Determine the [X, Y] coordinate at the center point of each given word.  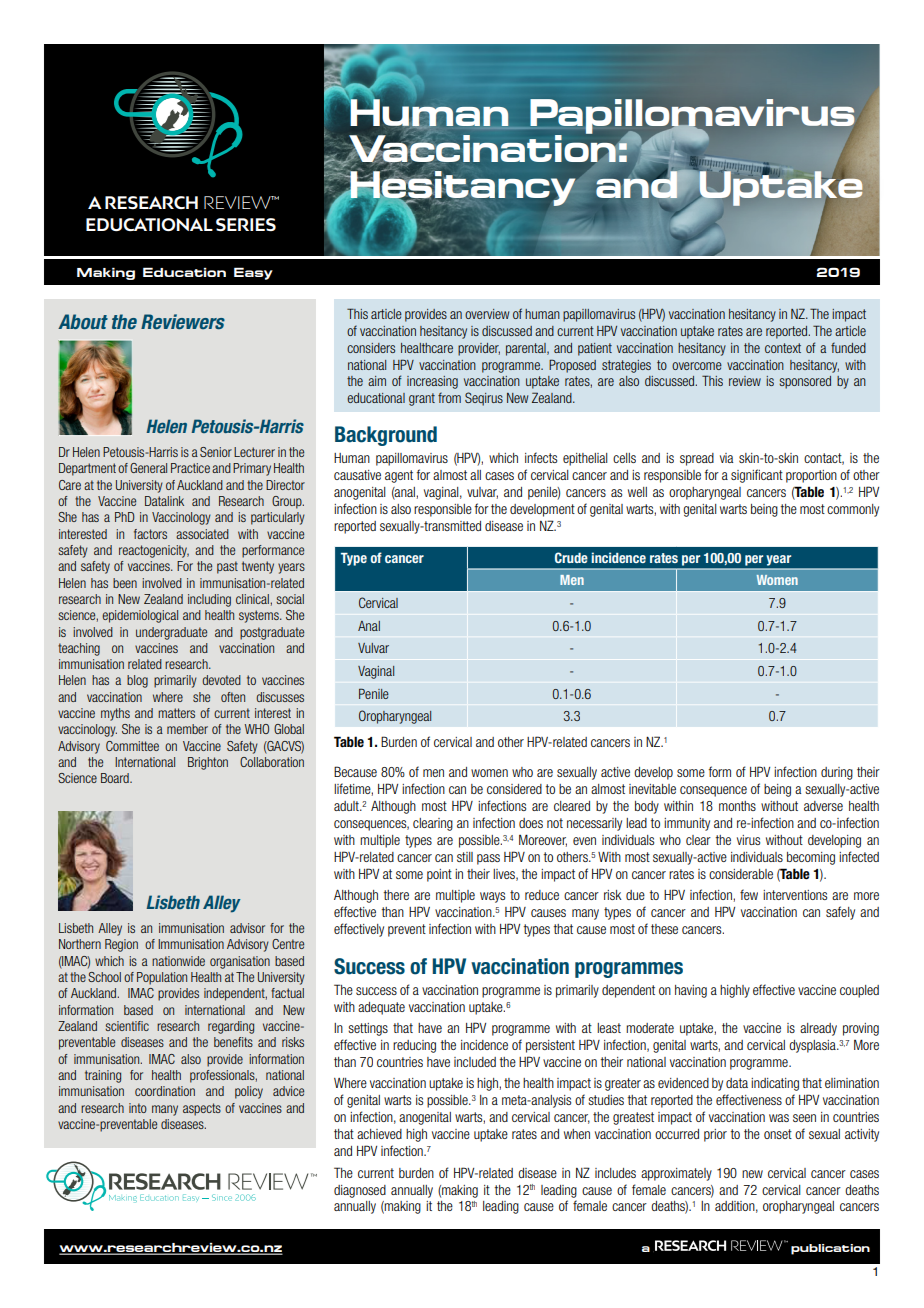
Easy [253, 273]
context [783, 348]
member [187, 729]
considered [514, 789]
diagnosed [360, 1191]
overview [487, 314]
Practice [190, 468]
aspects [202, 1109]
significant [757, 476]
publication [830, 1249]
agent [399, 476]
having [691, 991]
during [837, 773]
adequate [381, 1008]
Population [162, 978]
